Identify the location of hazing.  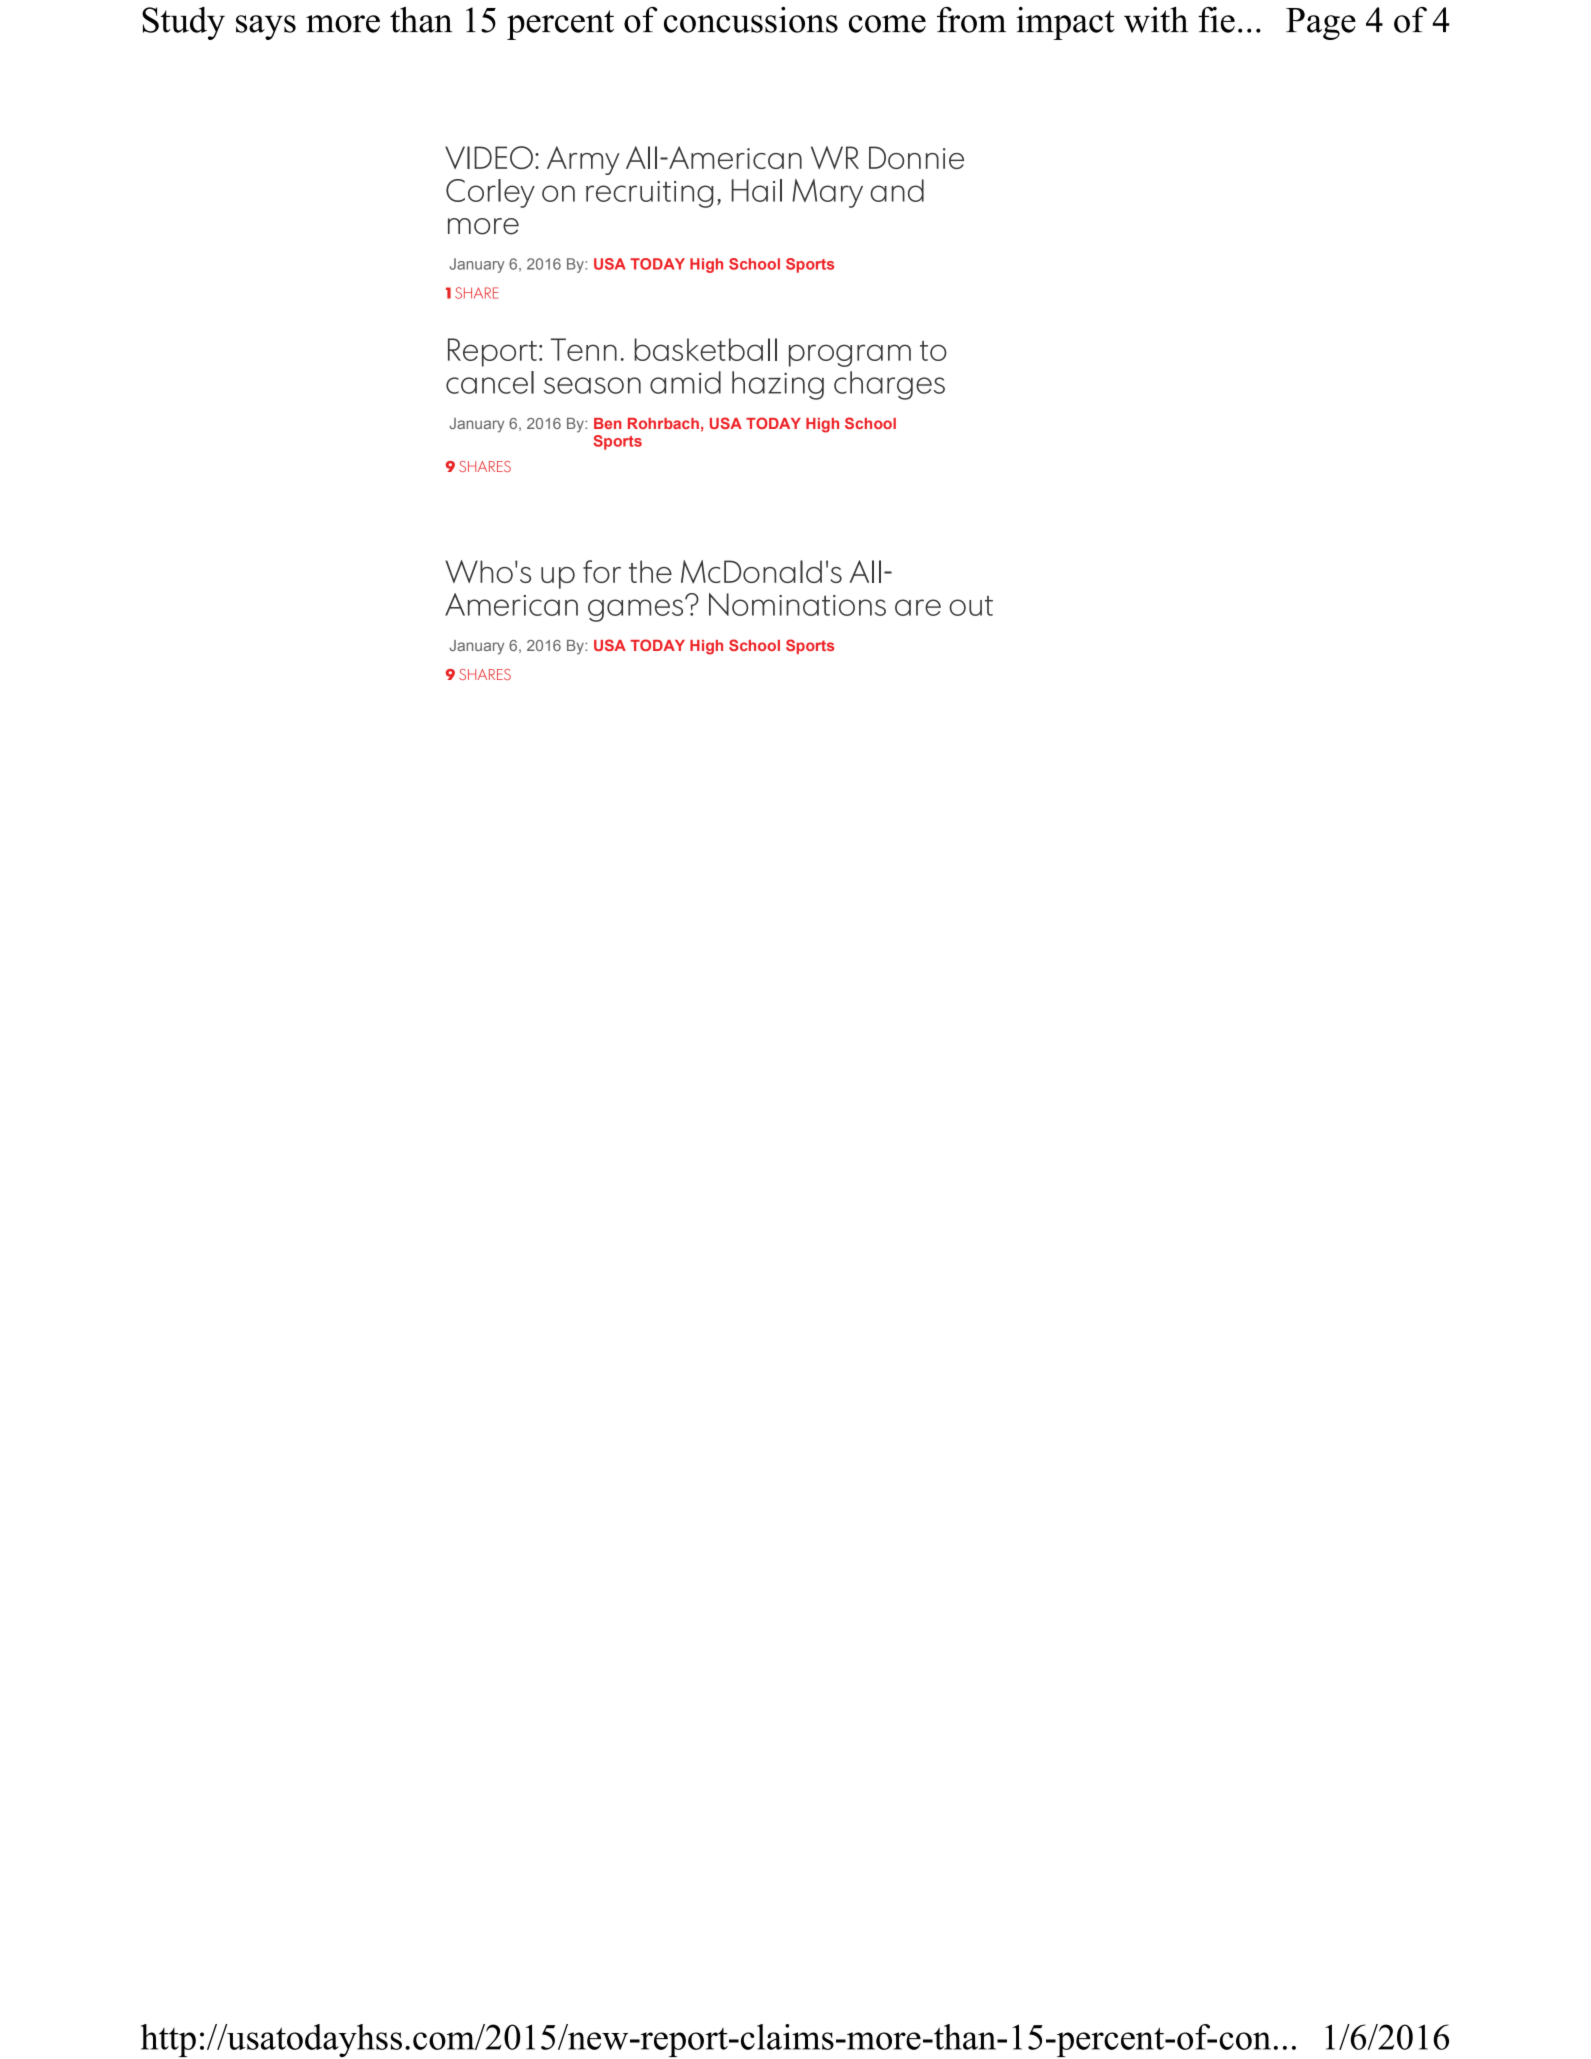
(778, 385).
